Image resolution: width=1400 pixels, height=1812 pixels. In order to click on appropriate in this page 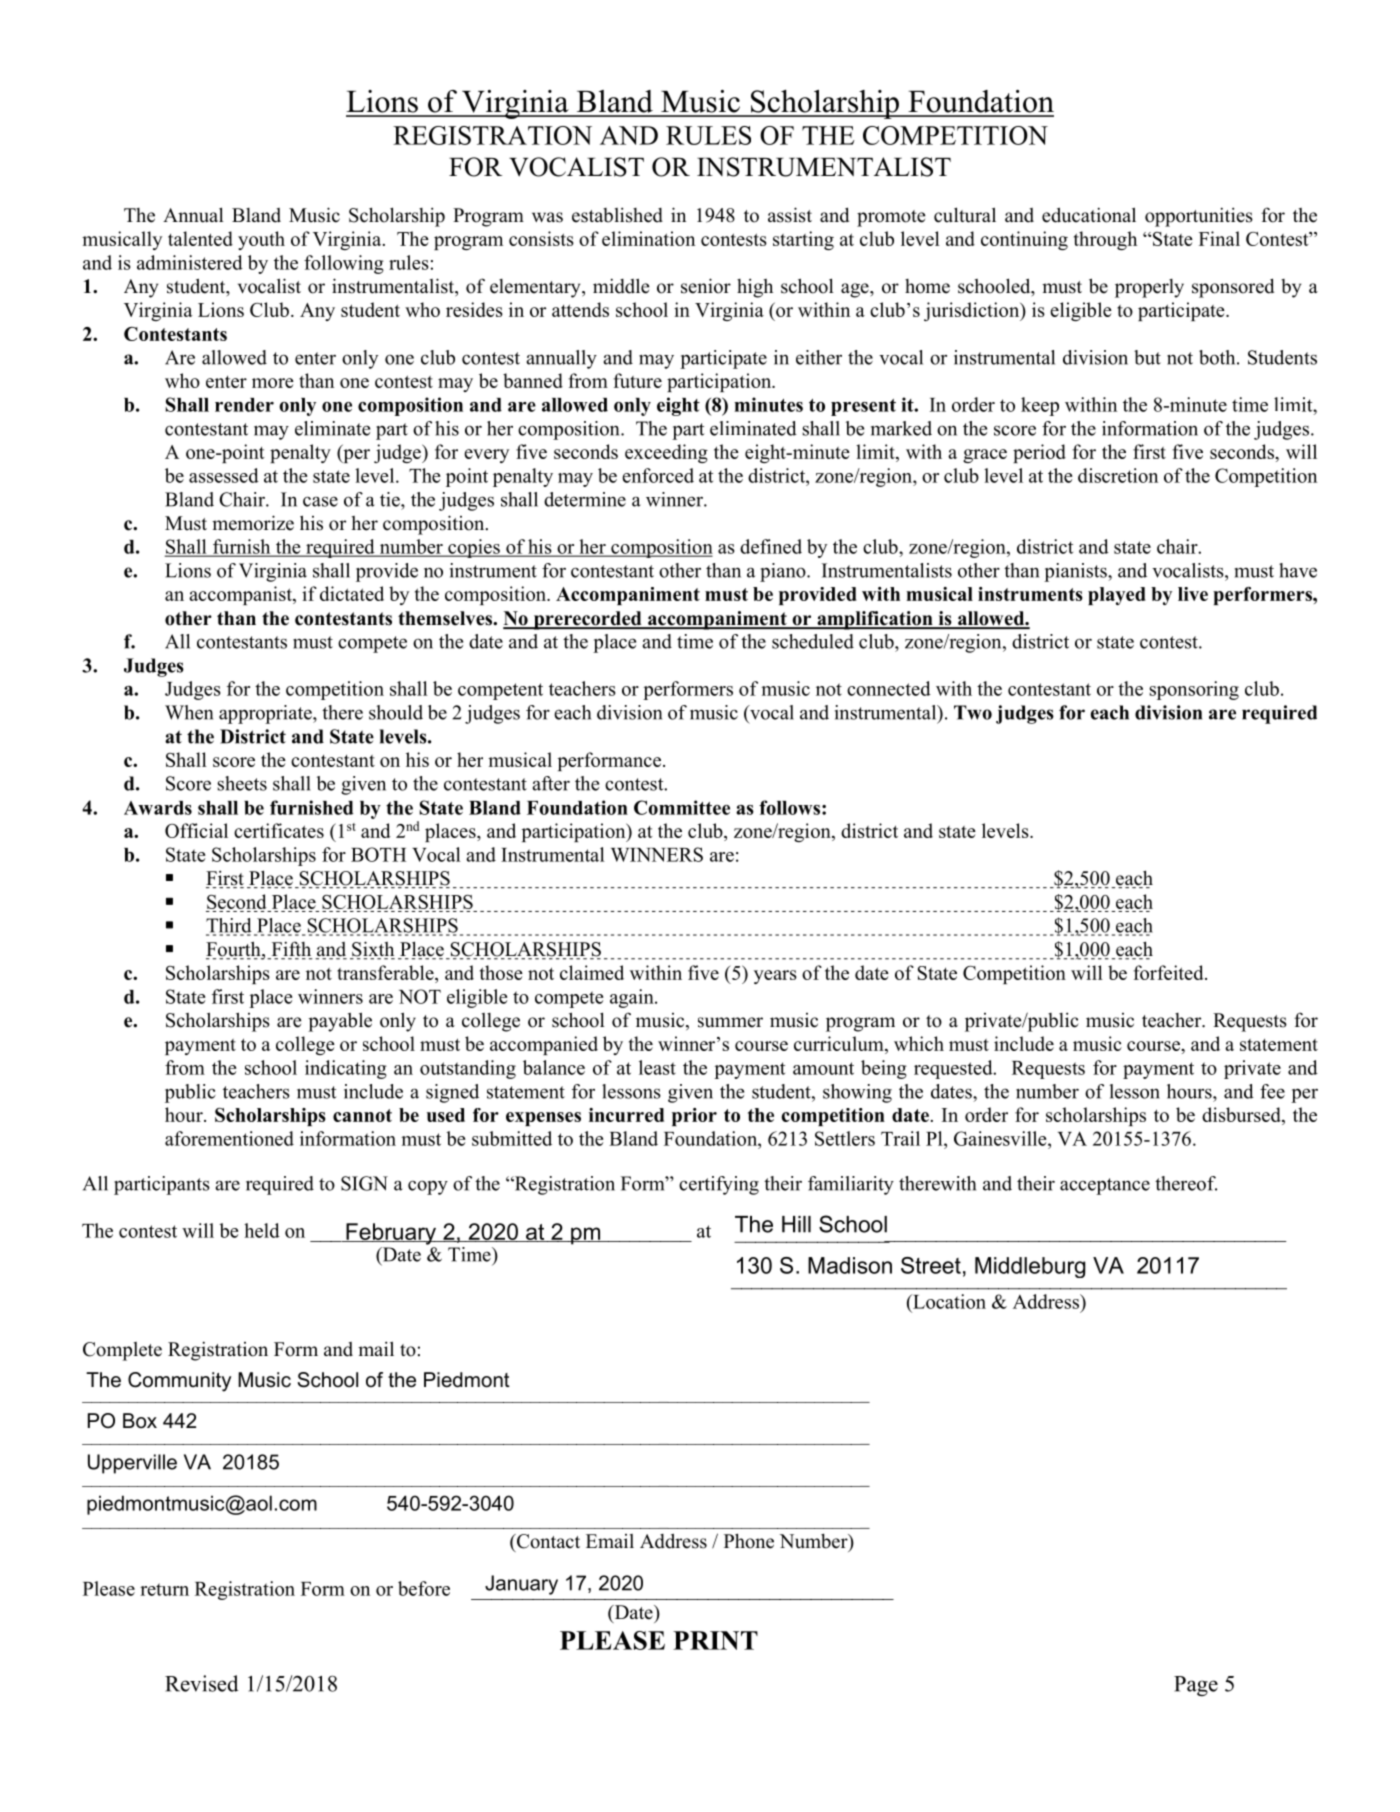, I will do `click(266, 714)`.
